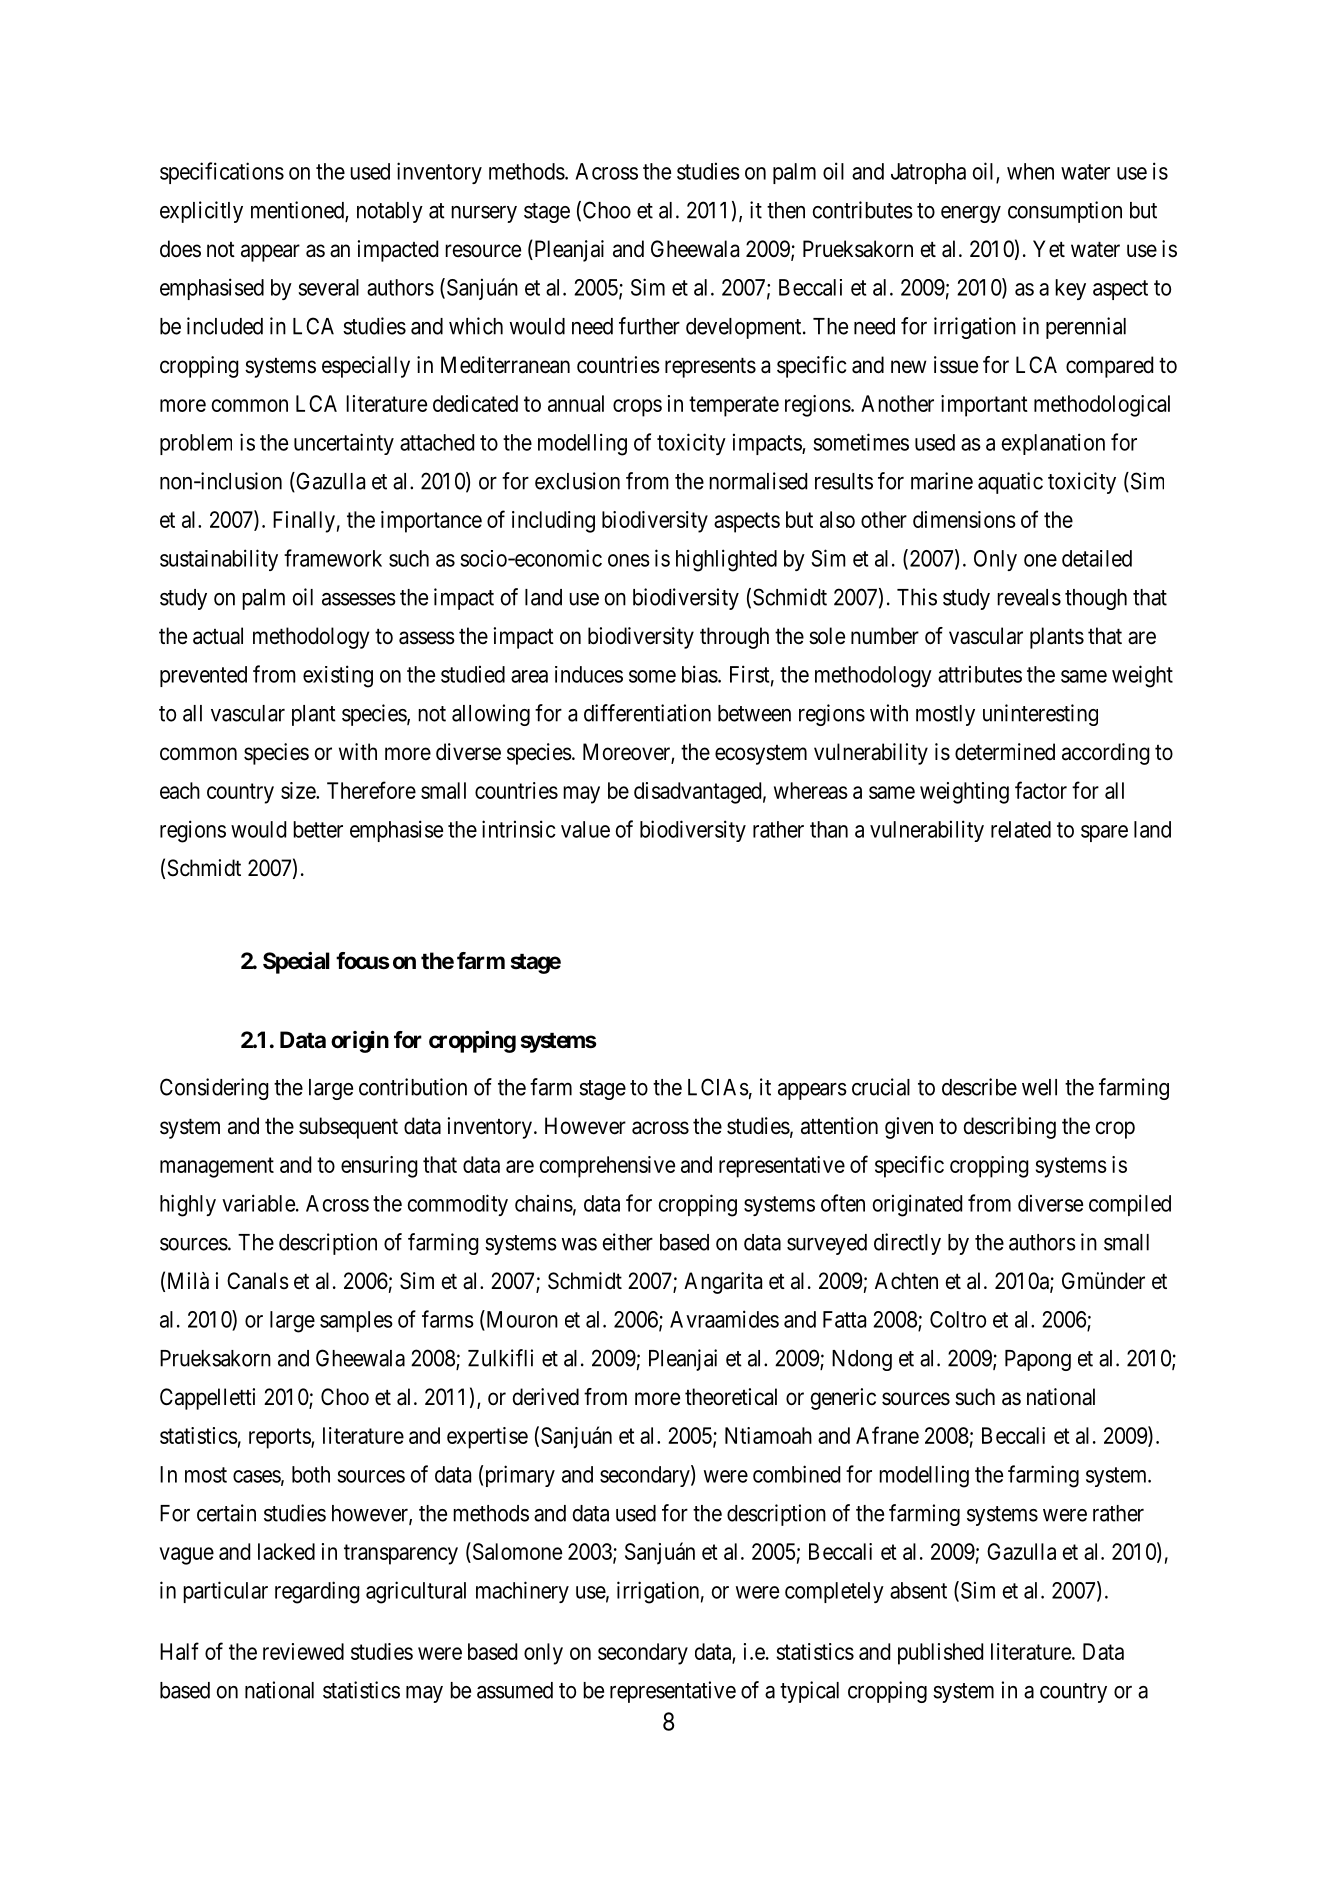  Describe the element at coordinates (940, 1654) in the image. I see `published` at that location.
